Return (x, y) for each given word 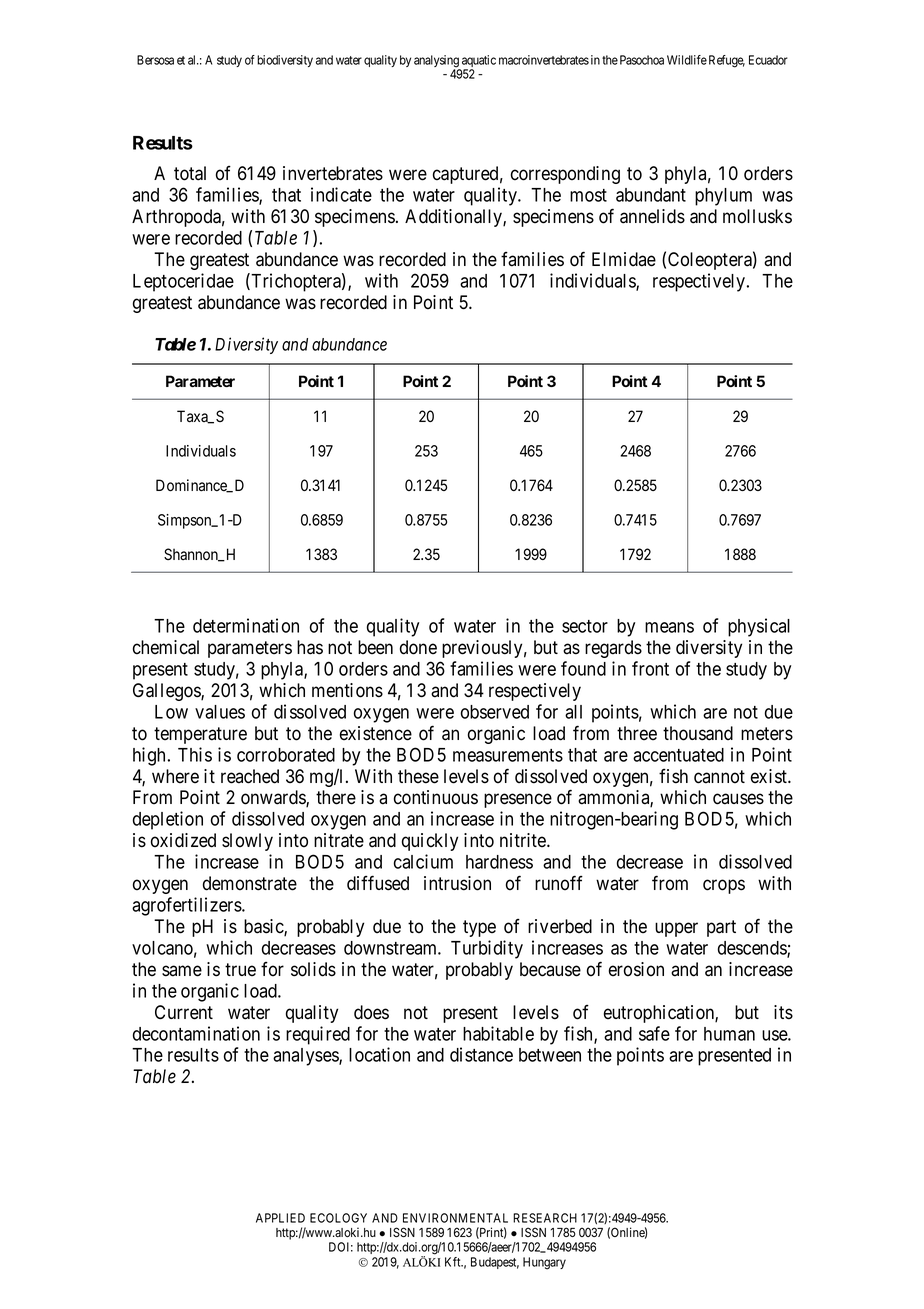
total (190, 173)
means (669, 627)
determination (246, 625)
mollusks (757, 216)
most (588, 195)
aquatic (478, 62)
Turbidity (487, 949)
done (418, 647)
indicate (341, 194)
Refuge (727, 61)
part (721, 928)
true (240, 970)
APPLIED (280, 1218)
